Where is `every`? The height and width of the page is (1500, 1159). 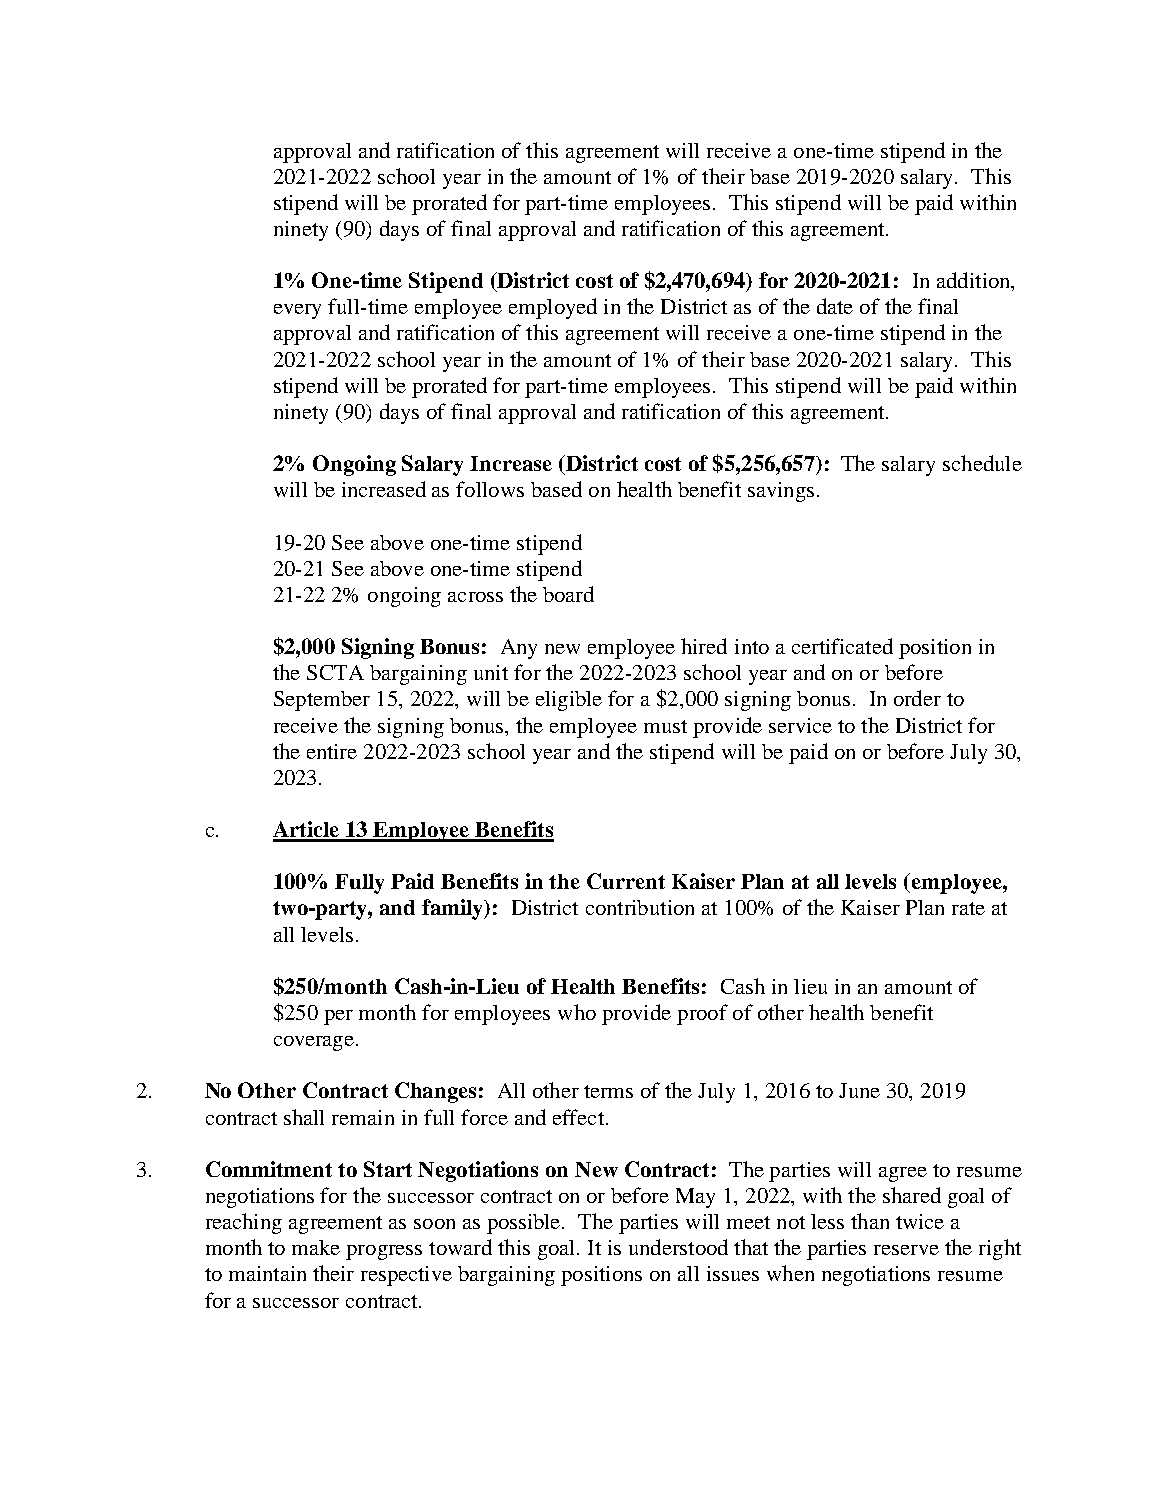
every is located at coordinates (297, 311).
